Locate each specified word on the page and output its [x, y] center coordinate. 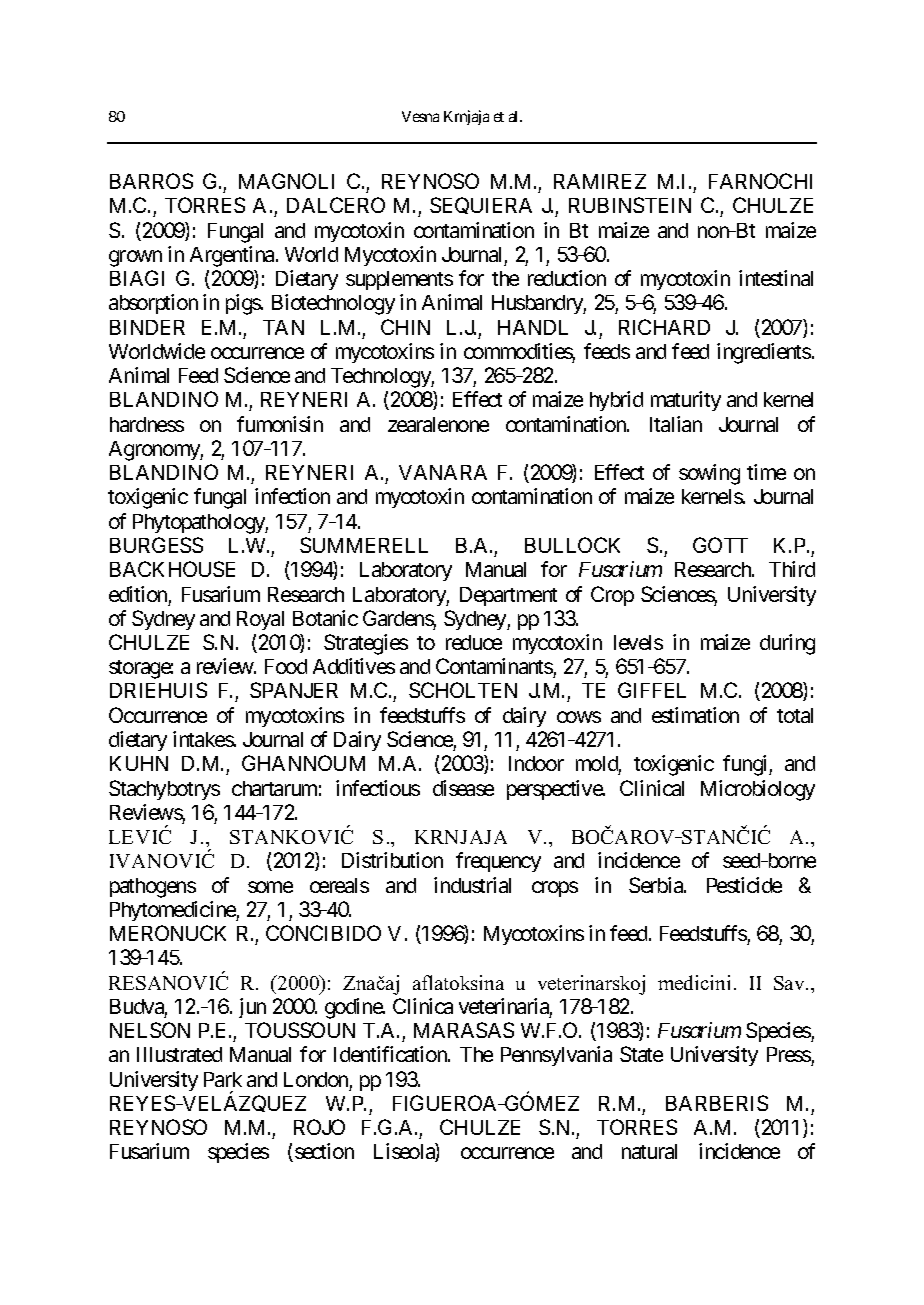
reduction [567, 278]
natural [649, 1151]
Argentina [232, 256]
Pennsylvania [556, 1056]
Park [223, 1079]
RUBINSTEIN [630, 205]
